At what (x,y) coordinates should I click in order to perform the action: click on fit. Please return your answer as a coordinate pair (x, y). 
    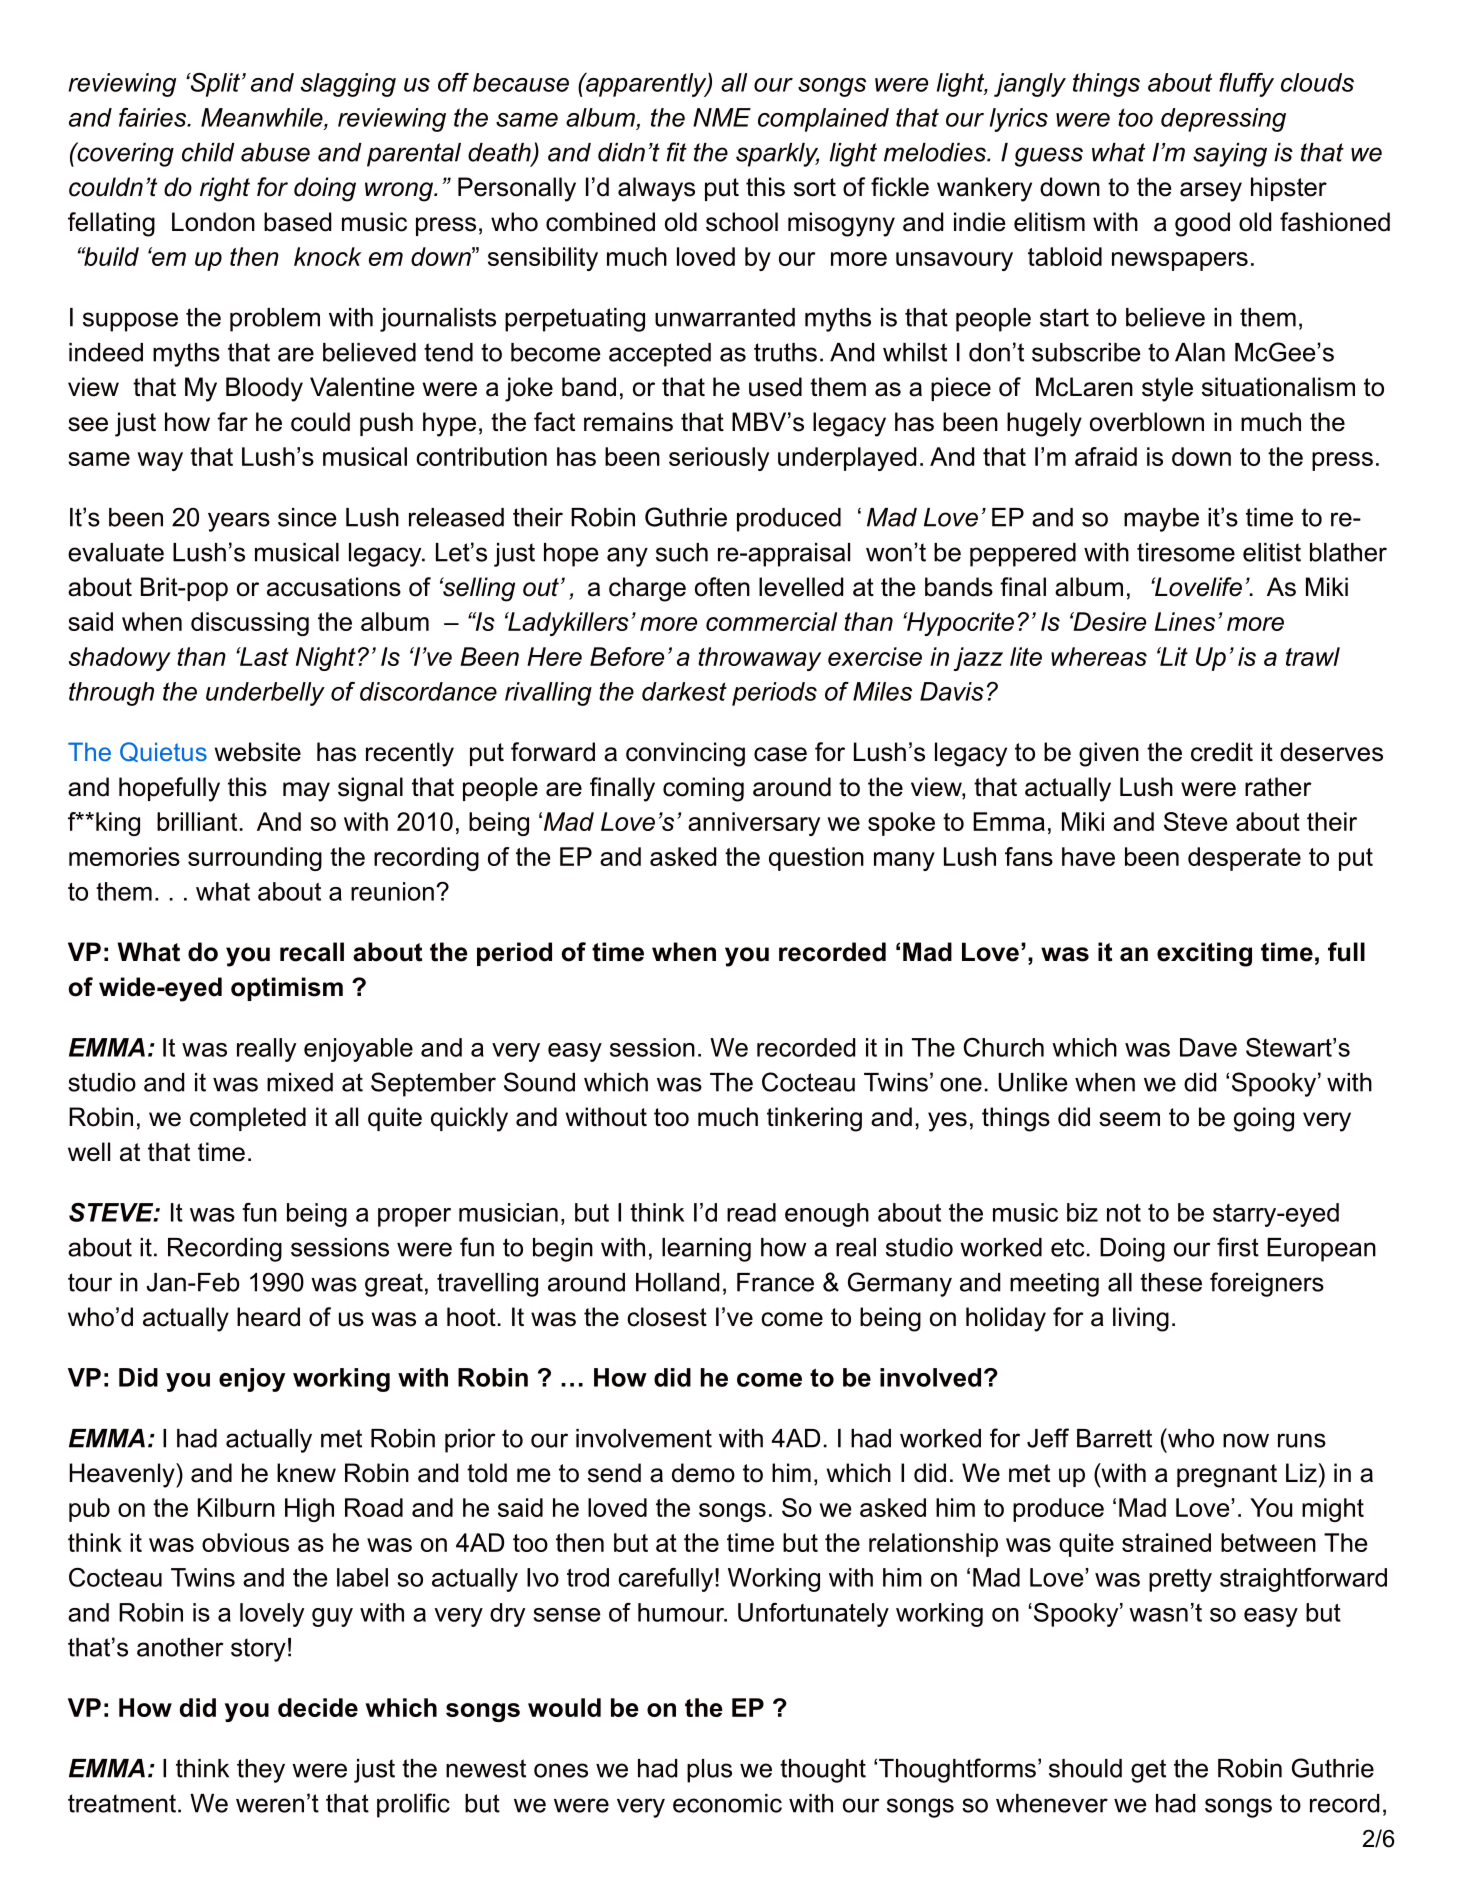
    Looking at the image, I should click on (677, 152).
